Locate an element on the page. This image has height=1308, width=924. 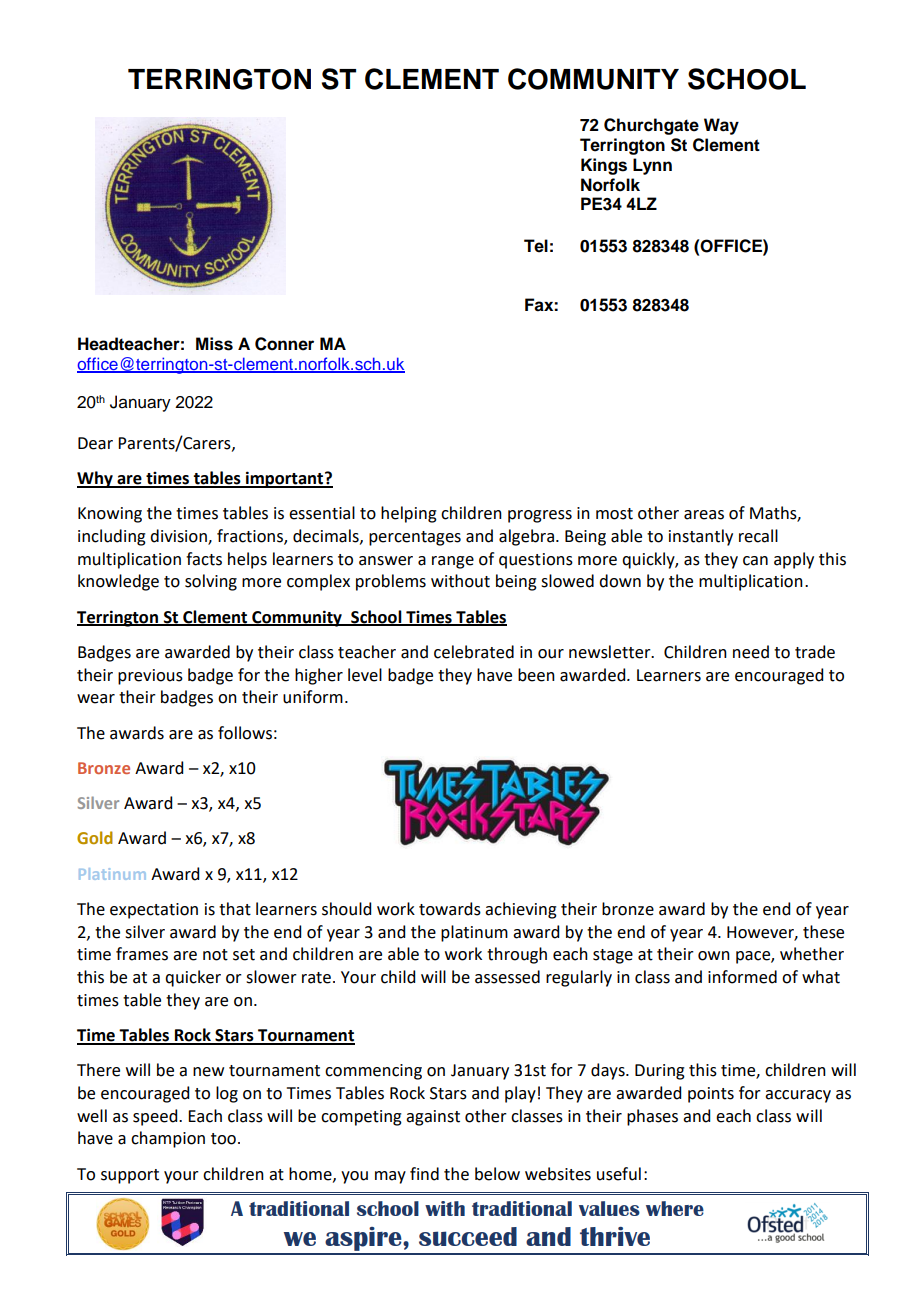
expectation is located at coordinates (154, 911).
